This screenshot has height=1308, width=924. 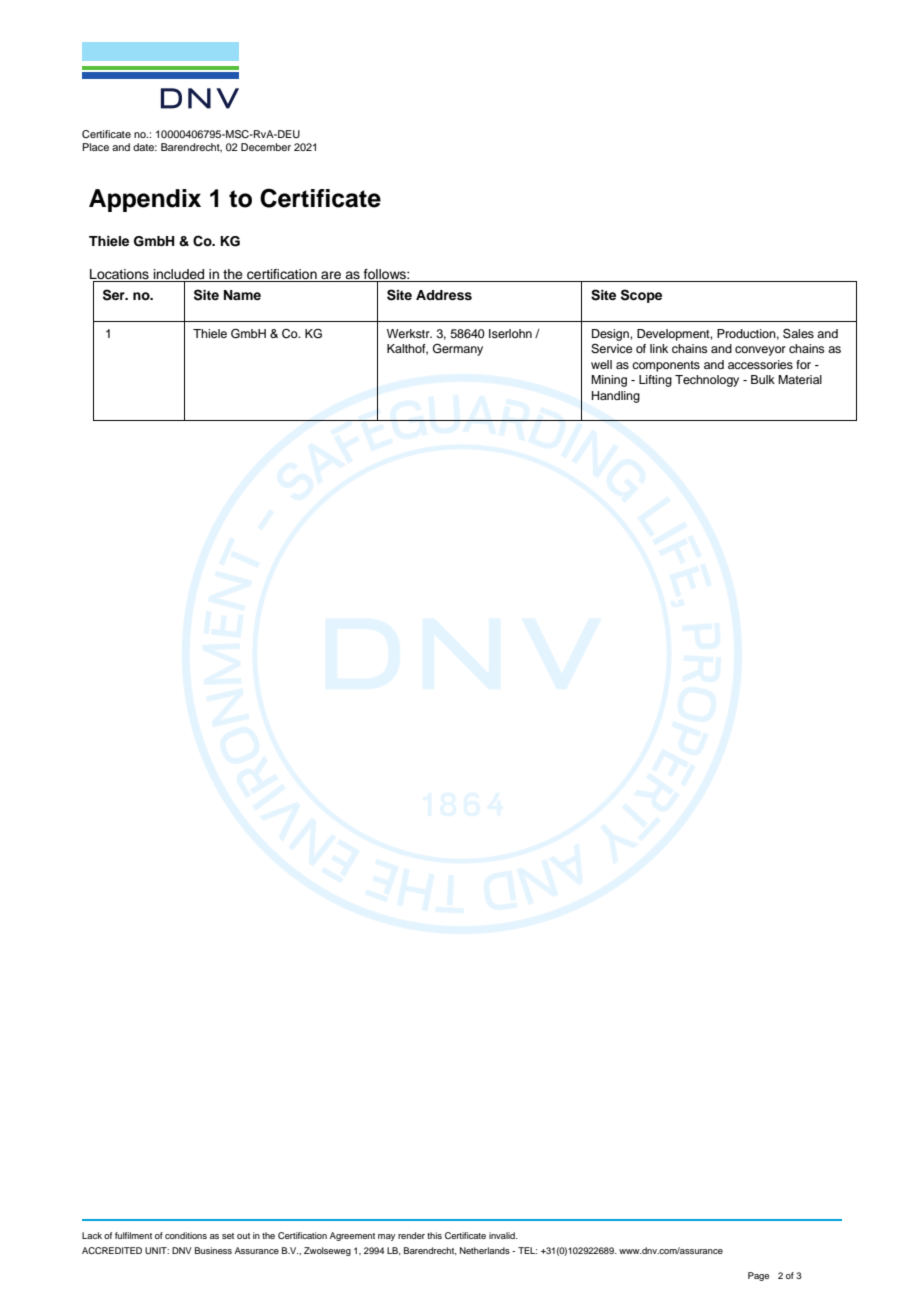 What do you see at coordinates (145, 200) in the screenshot?
I see `Appendix` at bounding box center [145, 200].
